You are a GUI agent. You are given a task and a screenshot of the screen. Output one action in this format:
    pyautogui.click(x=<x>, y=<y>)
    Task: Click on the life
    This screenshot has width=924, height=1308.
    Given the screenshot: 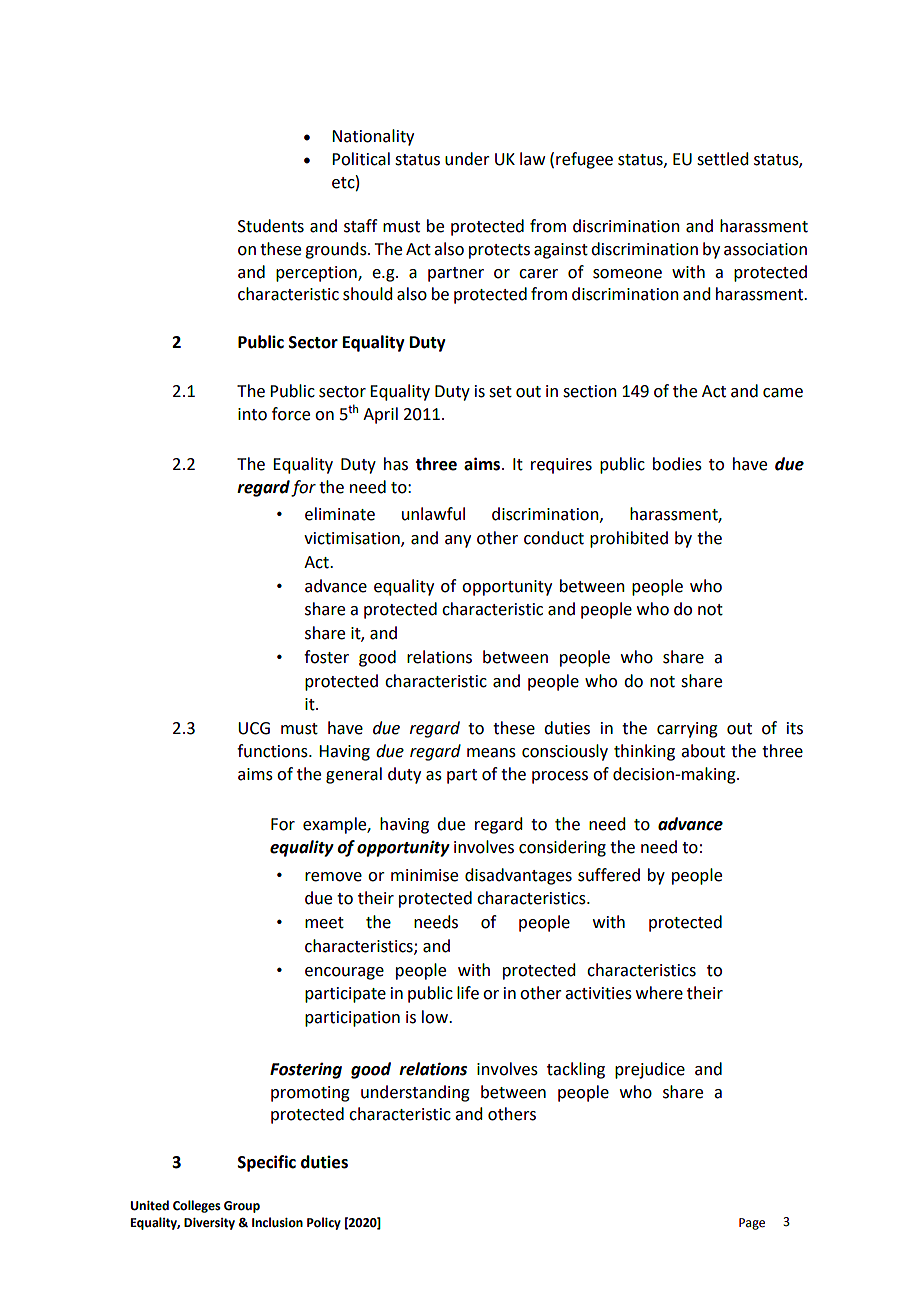 What is the action you would take?
    pyautogui.click(x=468, y=993)
